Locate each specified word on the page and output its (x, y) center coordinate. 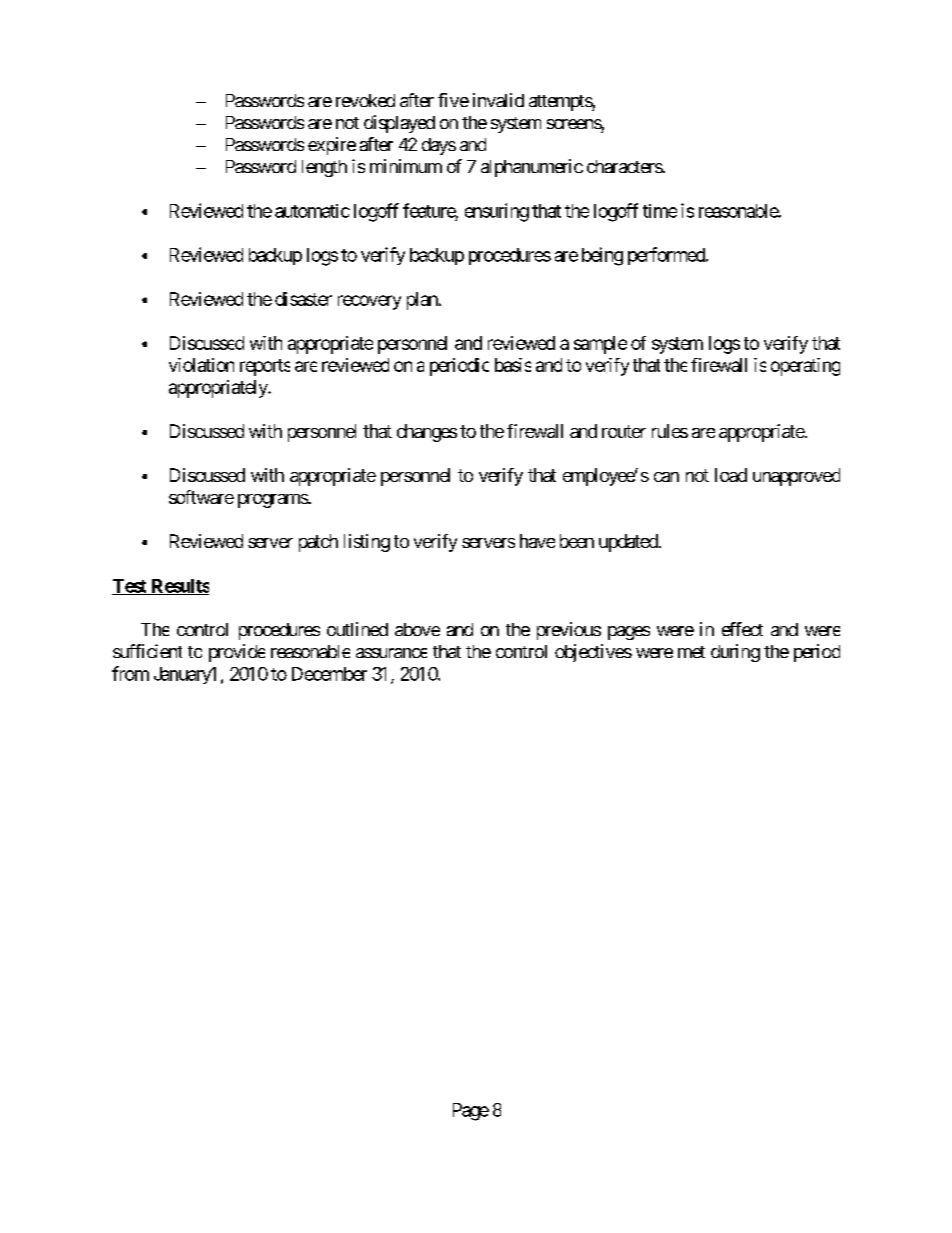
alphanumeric (532, 168)
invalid (498, 100)
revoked (365, 100)
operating (805, 367)
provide (237, 653)
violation (201, 365)
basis (513, 365)
